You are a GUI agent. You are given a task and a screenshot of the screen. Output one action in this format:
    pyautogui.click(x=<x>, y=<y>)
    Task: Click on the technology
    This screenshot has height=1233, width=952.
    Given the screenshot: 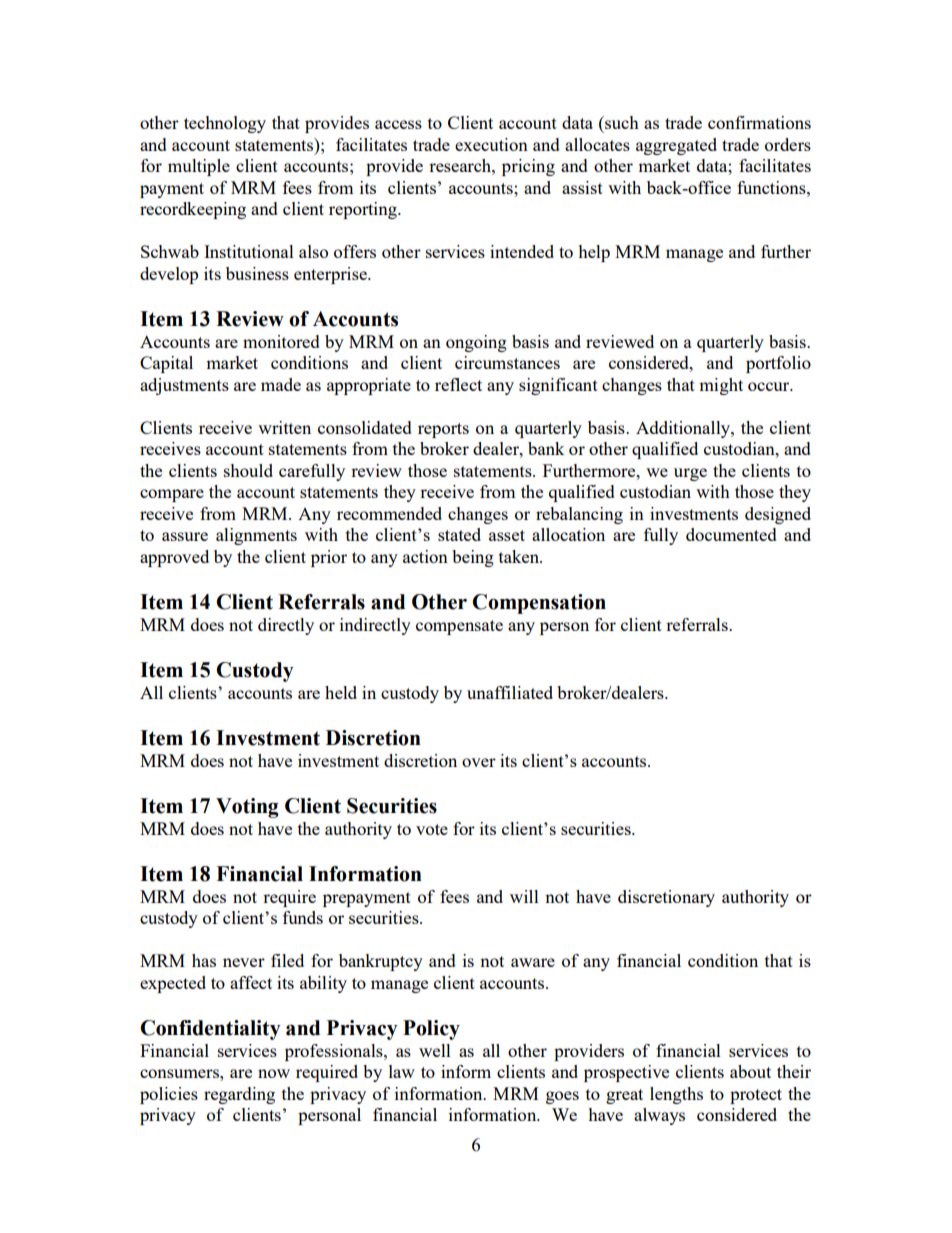 What is the action you would take?
    pyautogui.click(x=225, y=124)
